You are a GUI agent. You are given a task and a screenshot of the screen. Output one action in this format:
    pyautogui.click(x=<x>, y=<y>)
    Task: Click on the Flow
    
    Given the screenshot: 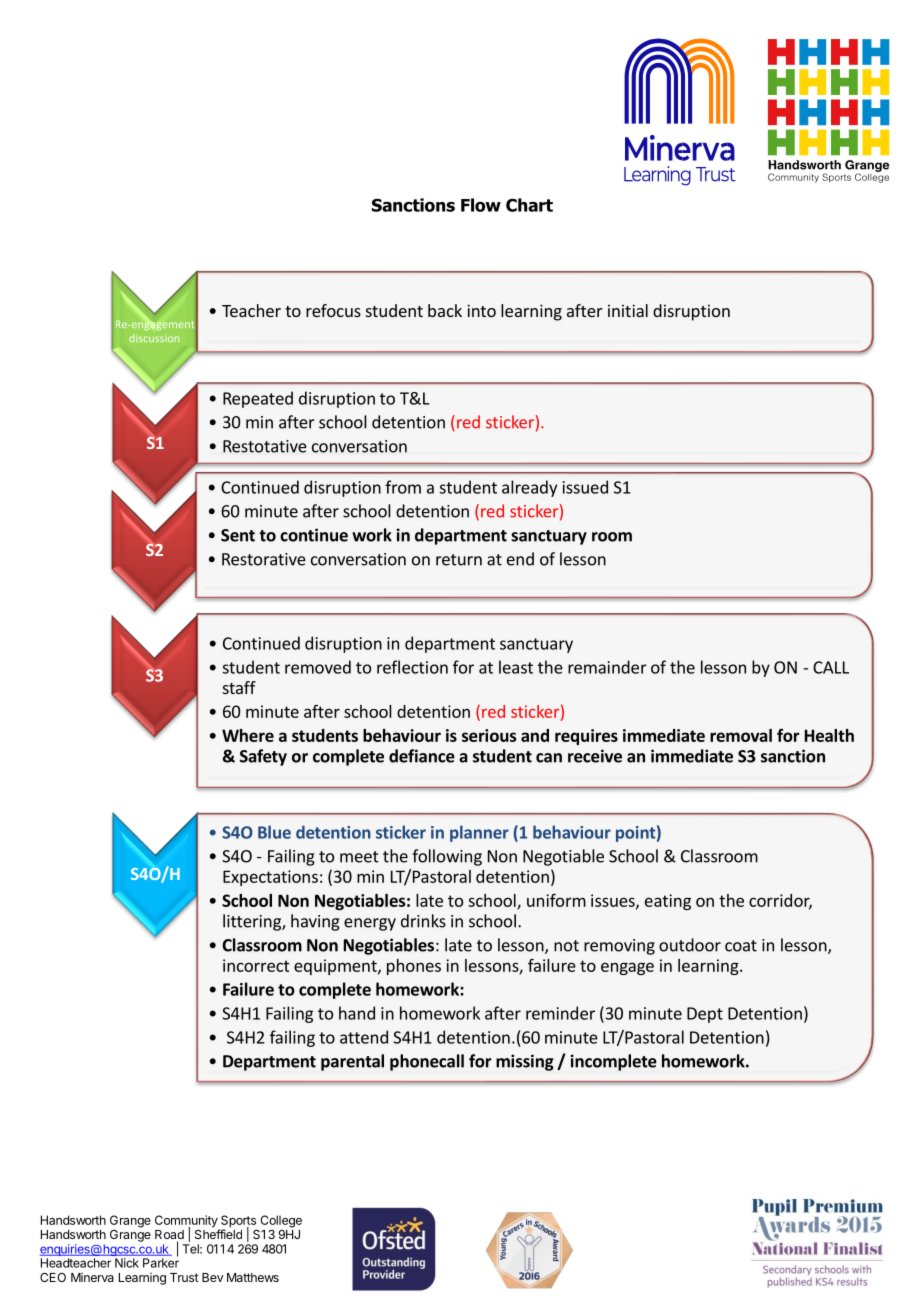 What is the action you would take?
    pyautogui.click(x=481, y=205)
